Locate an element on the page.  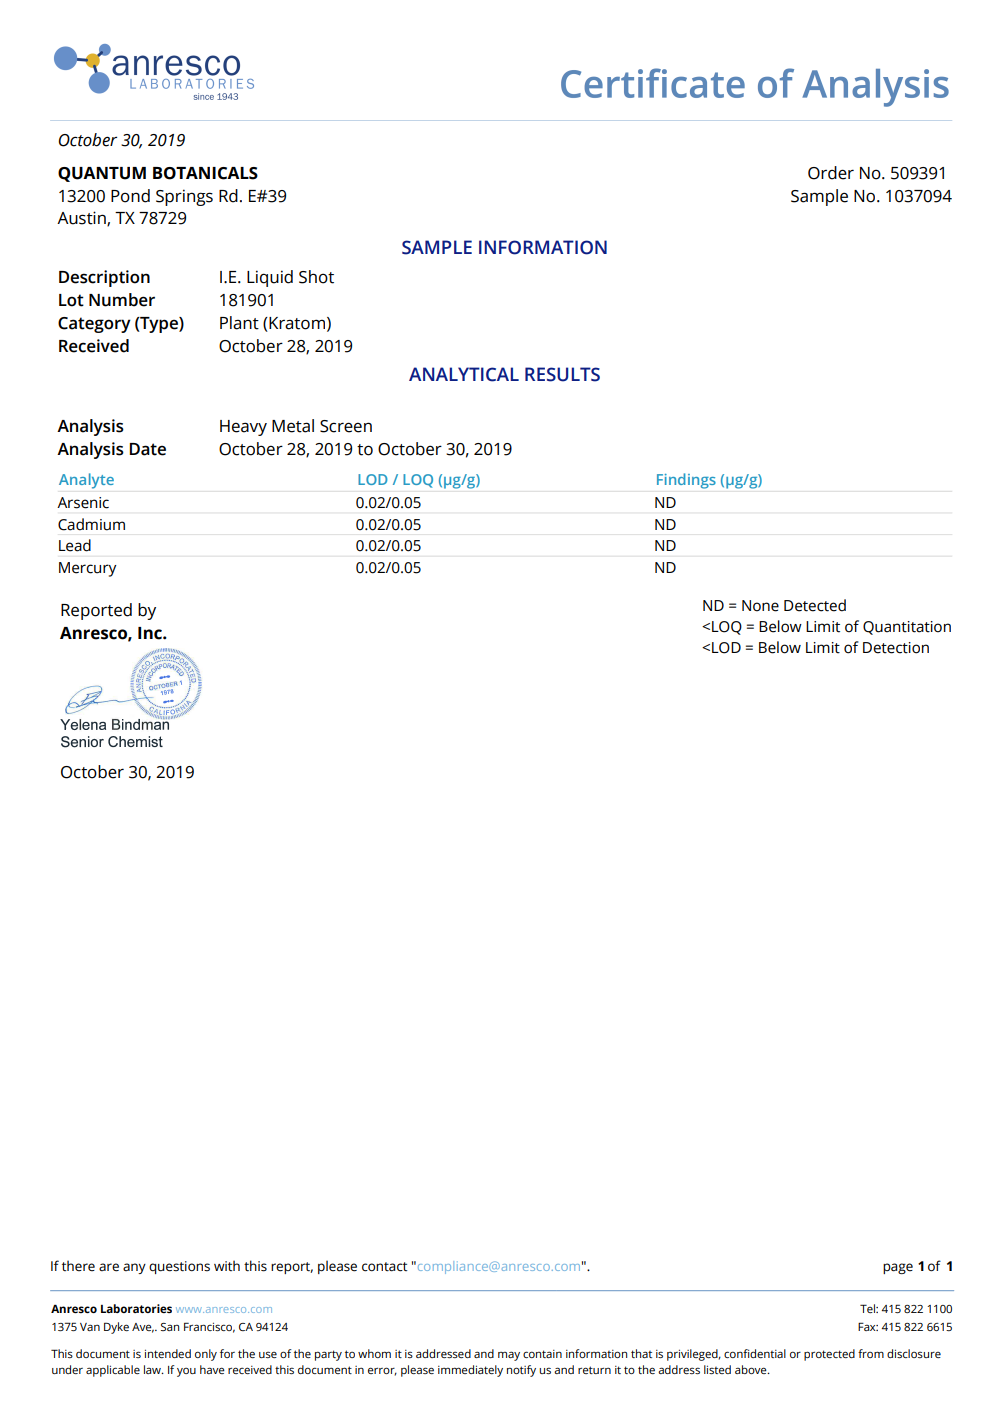
Order is located at coordinates (831, 173).
